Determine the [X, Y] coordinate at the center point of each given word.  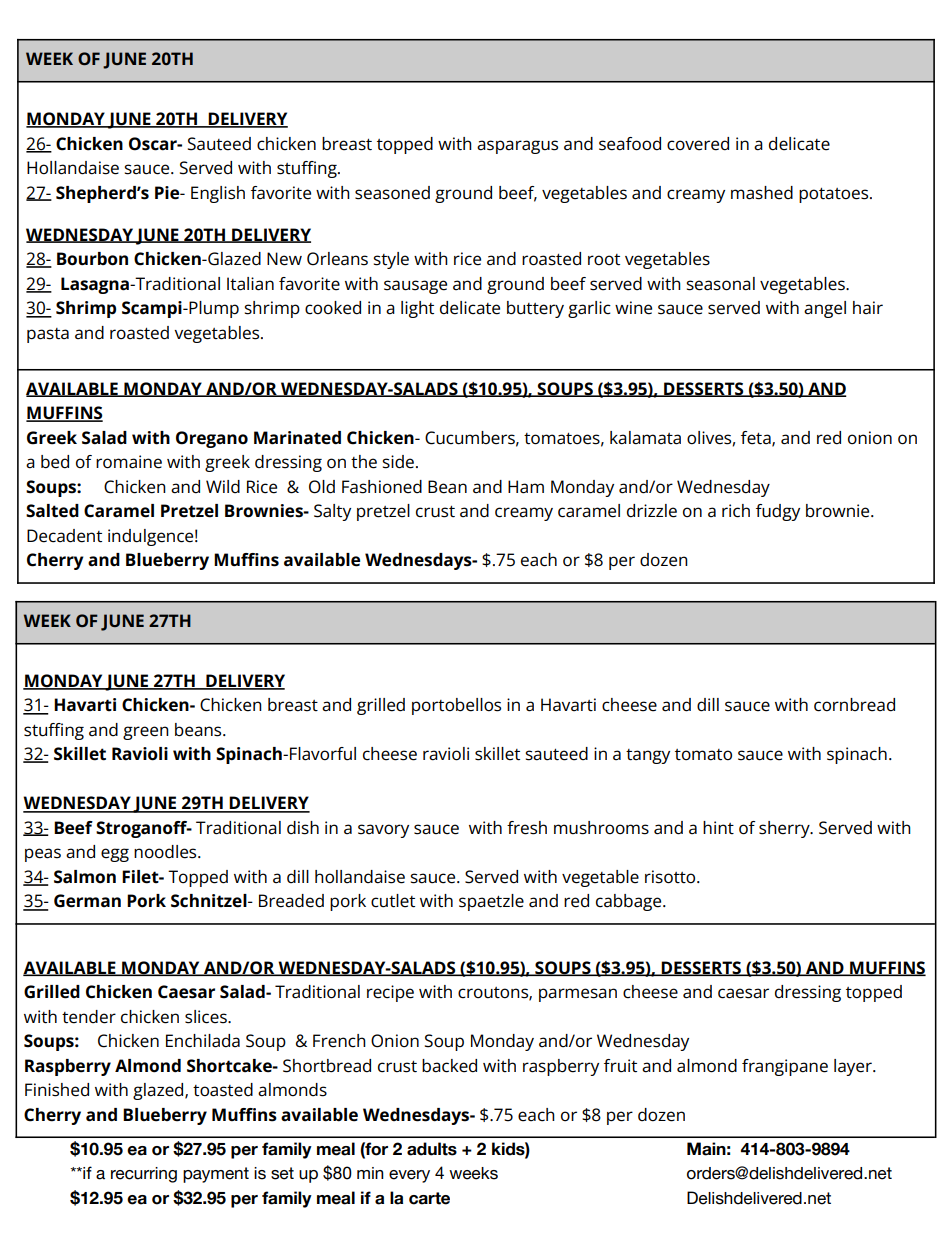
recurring [144, 1175]
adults [432, 1149]
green [146, 733]
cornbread [854, 705]
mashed [762, 193]
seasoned [392, 193]
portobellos [456, 706]
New [284, 259]
